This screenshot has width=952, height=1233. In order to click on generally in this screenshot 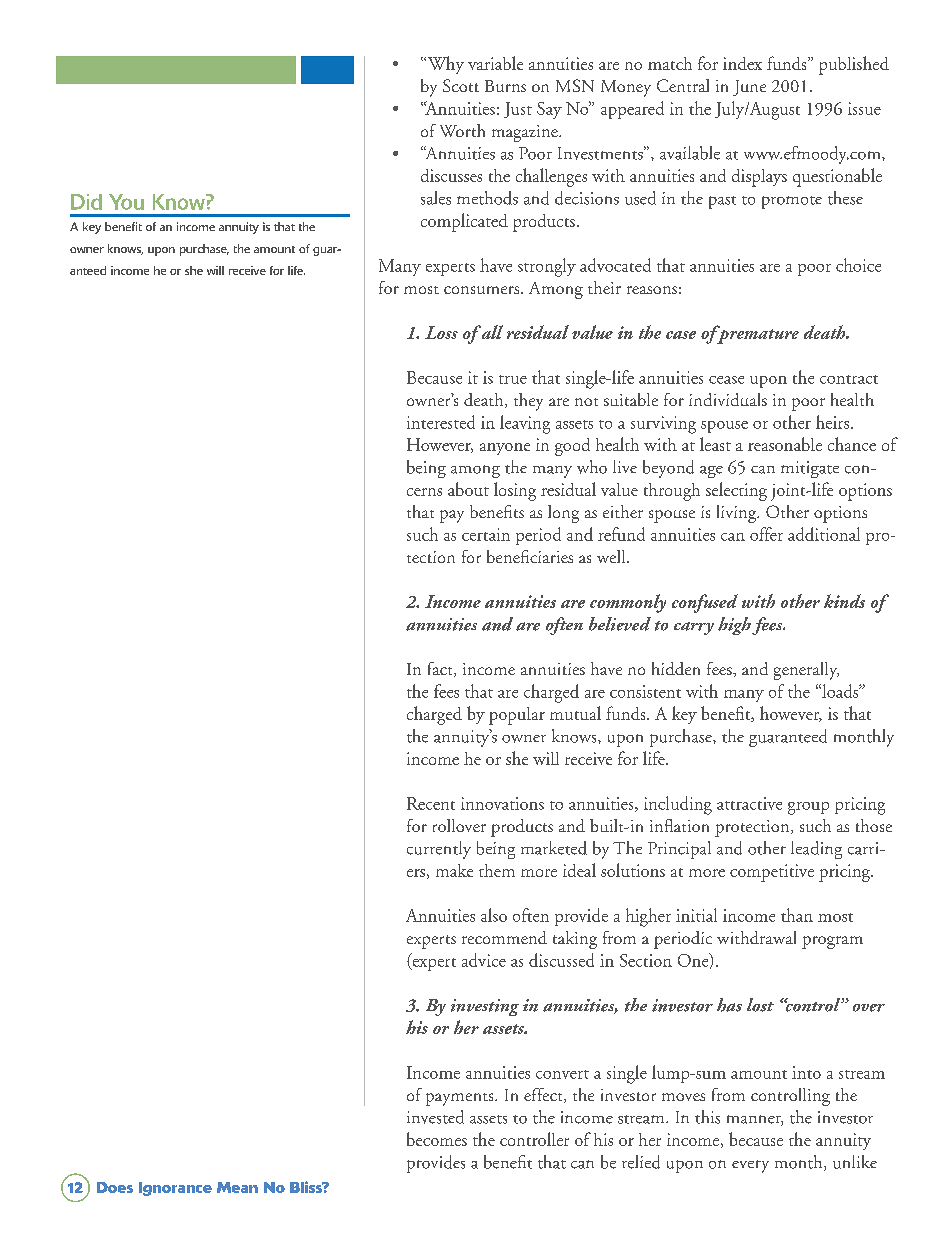, I will do `click(806, 671)`.
